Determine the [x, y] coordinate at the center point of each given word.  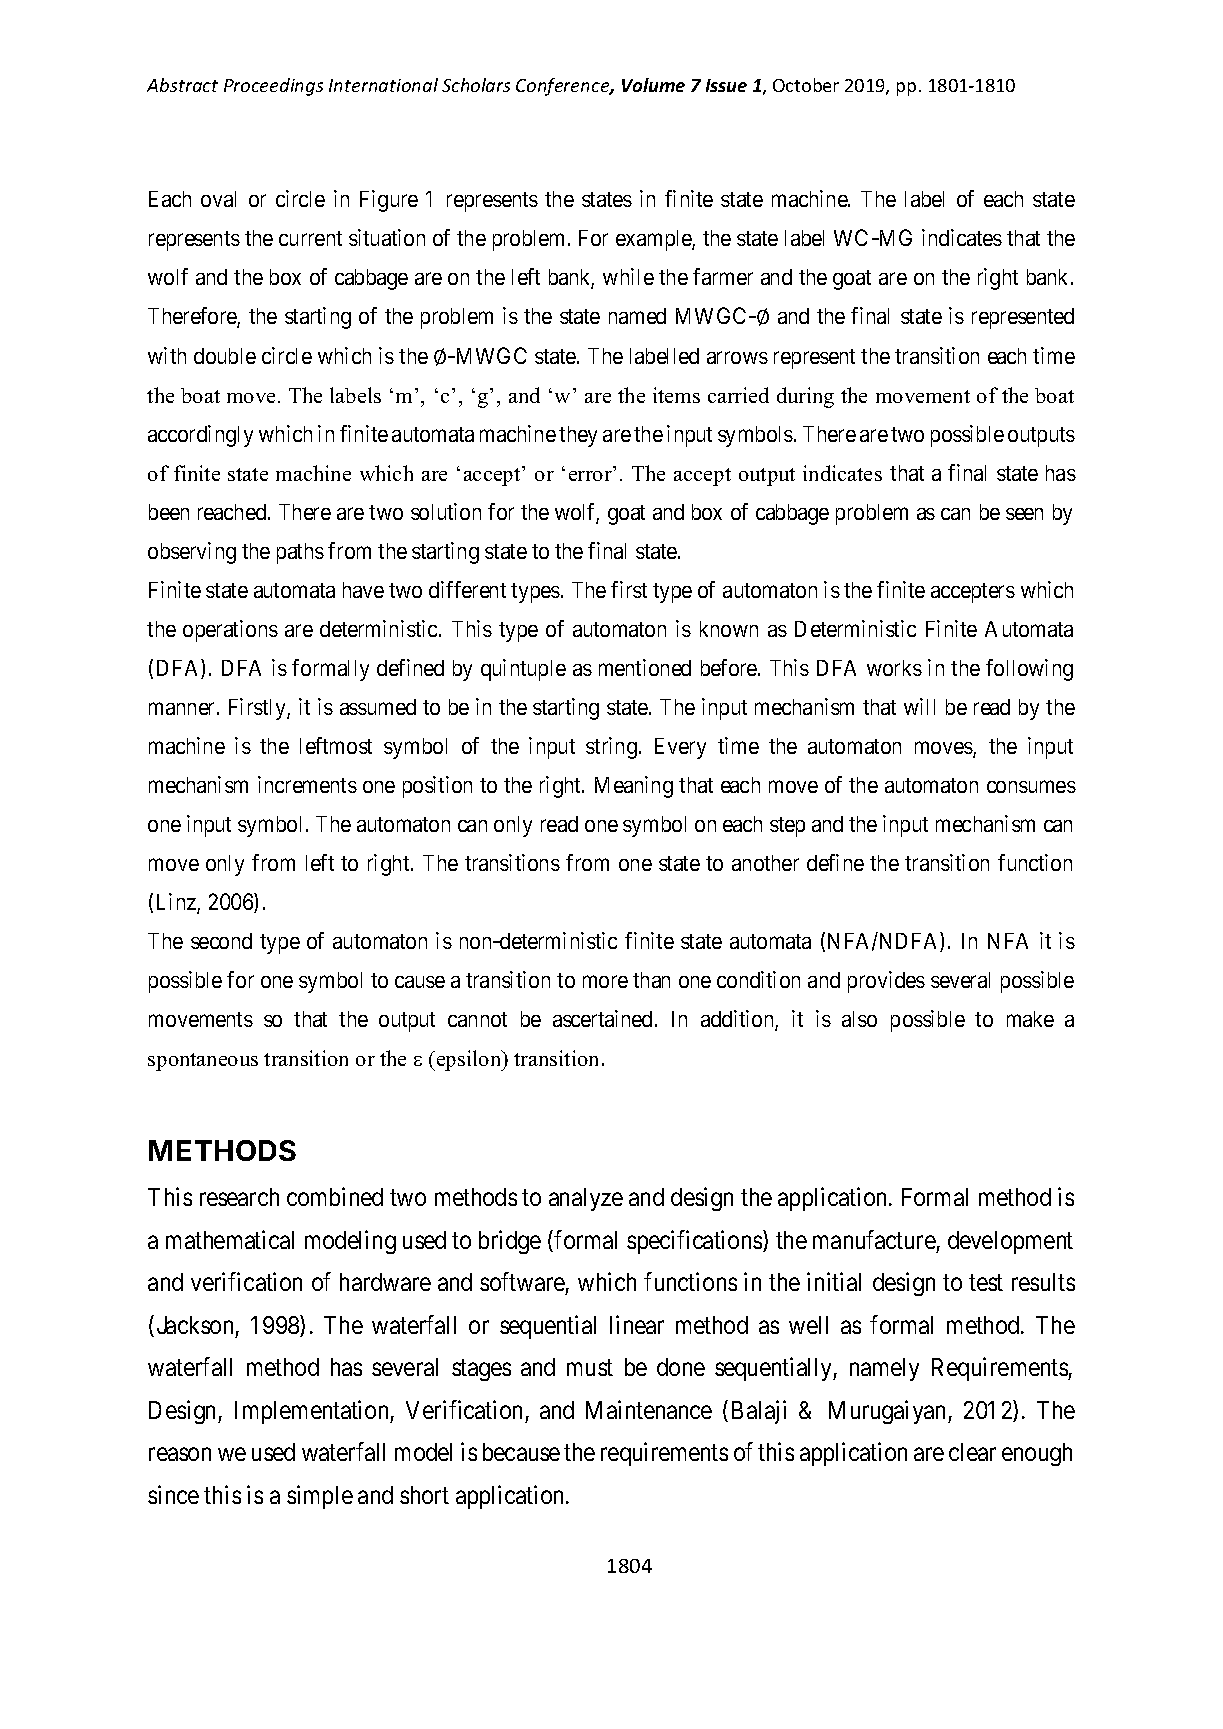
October [806, 85]
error [590, 476]
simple [320, 1497]
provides [886, 982]
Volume [653, 85]
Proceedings [273, 87]
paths [300, 553]
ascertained [602, 1018]
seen [1024, 514]
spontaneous [203, 1062]
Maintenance [649, 1409]
